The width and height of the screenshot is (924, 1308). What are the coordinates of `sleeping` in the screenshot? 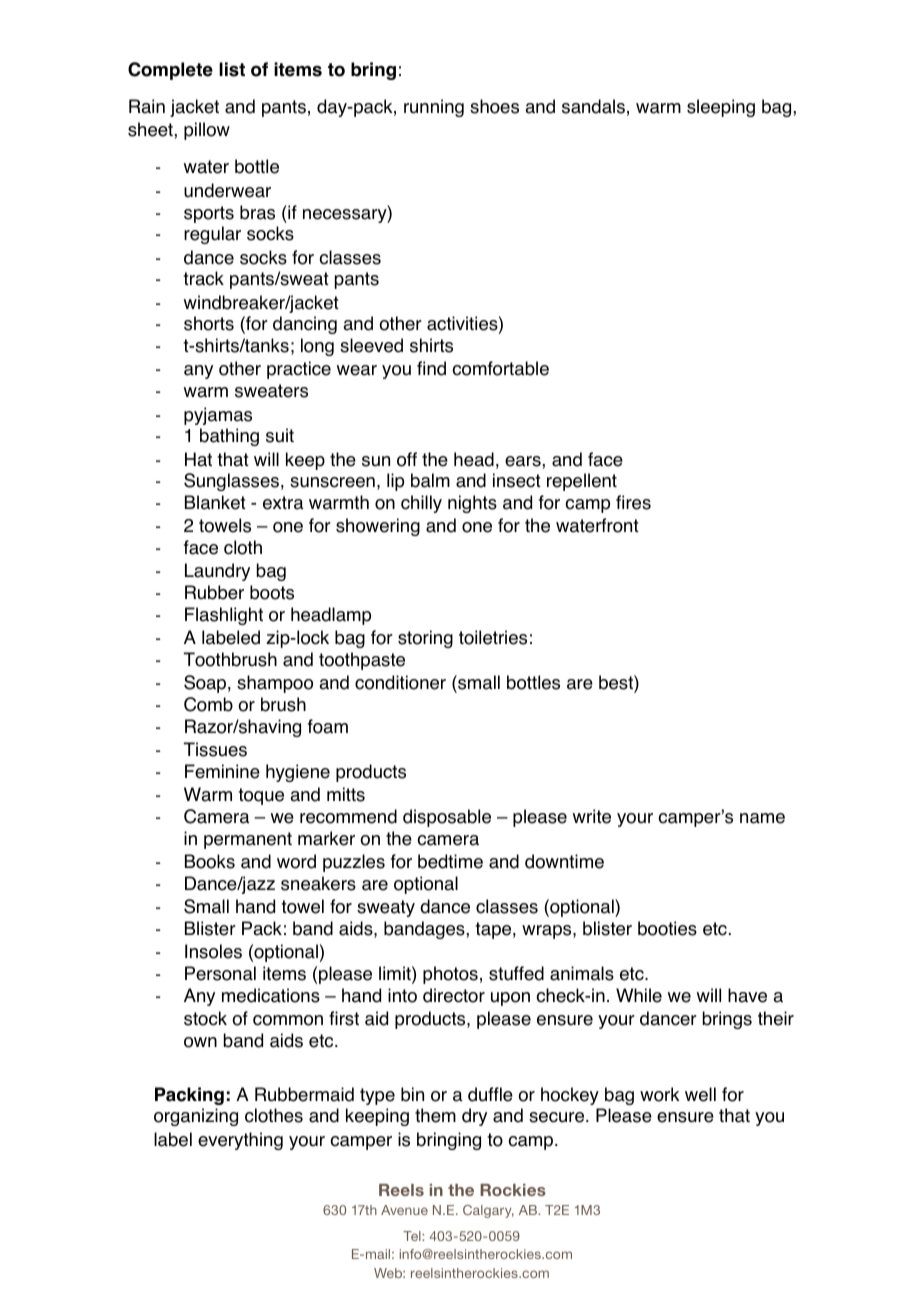 It's located at (721, 108).
